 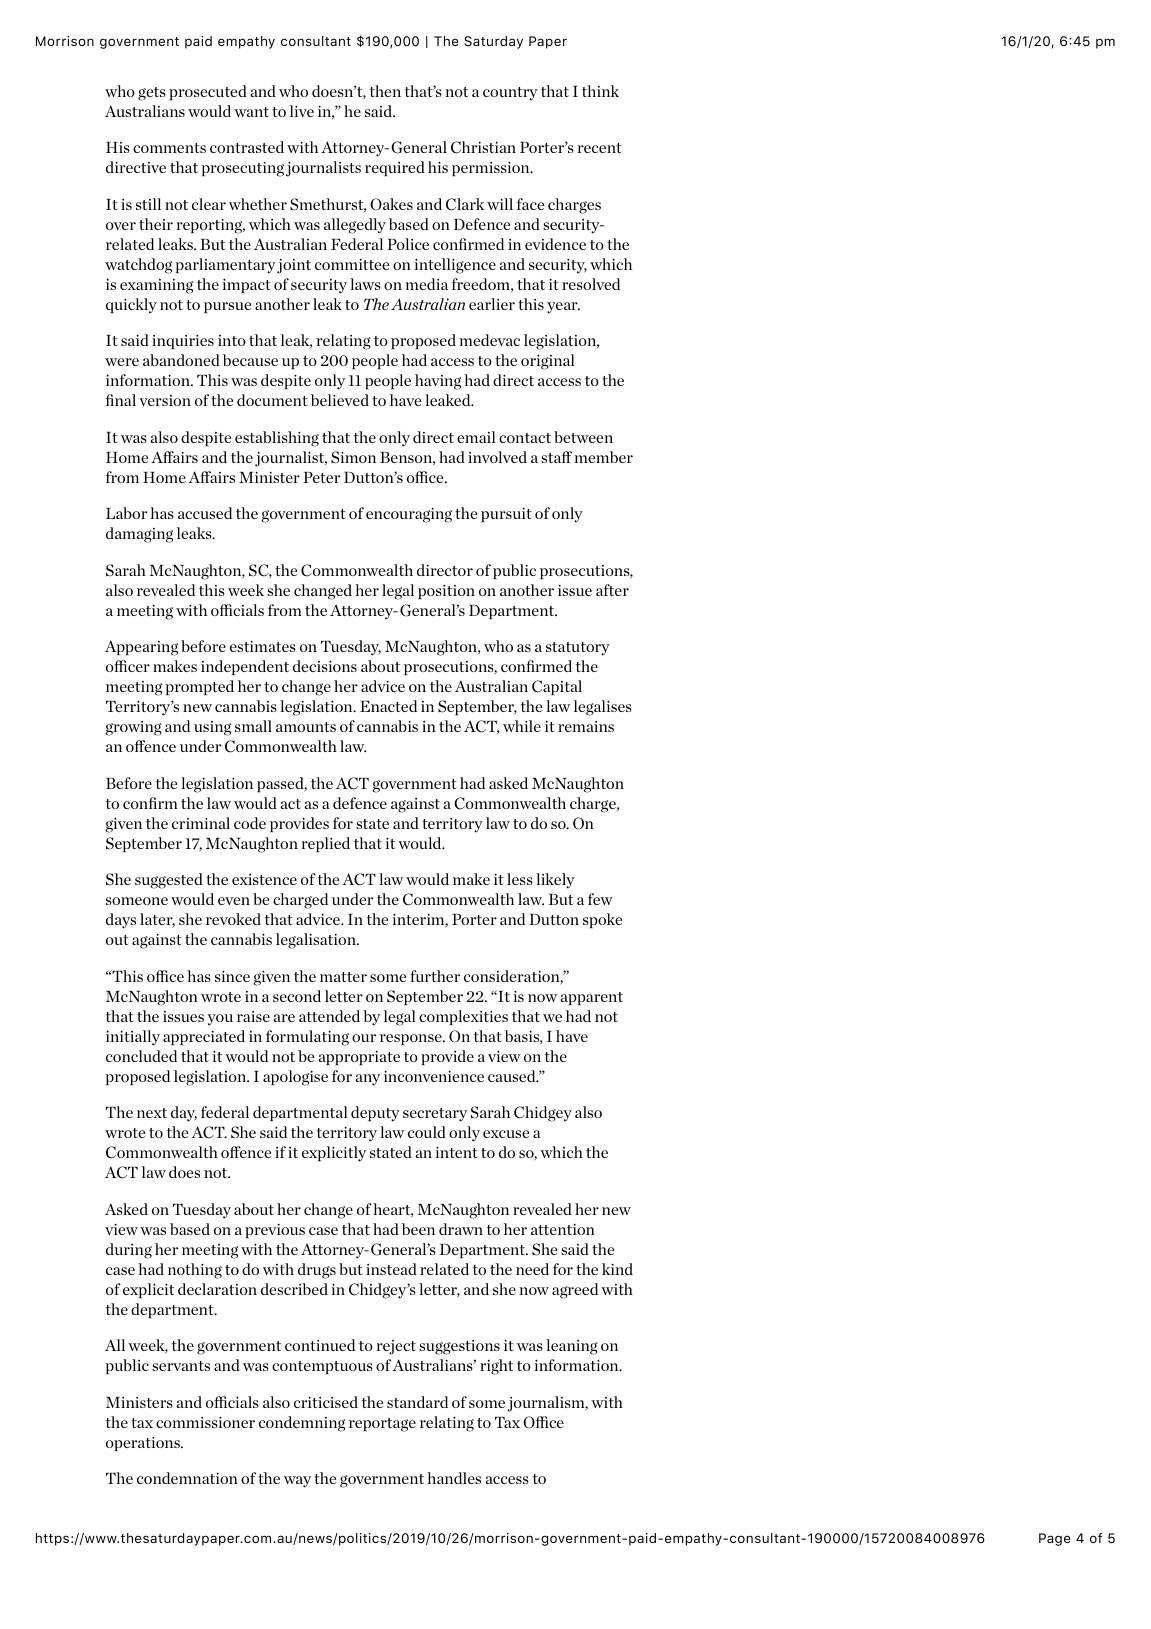 I want to click on likely, so click(x=555, y=881).
